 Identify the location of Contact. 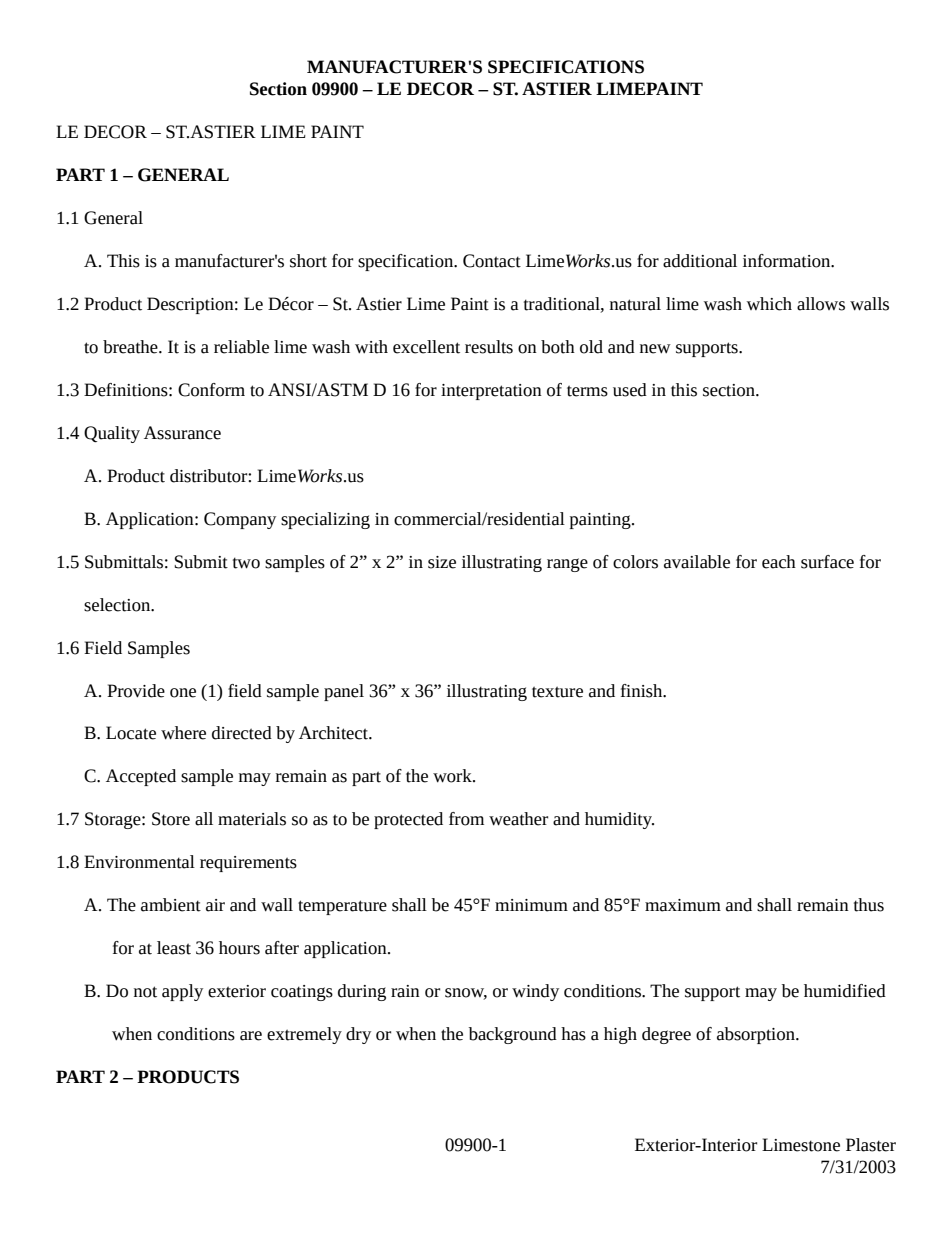
(492, 261).
